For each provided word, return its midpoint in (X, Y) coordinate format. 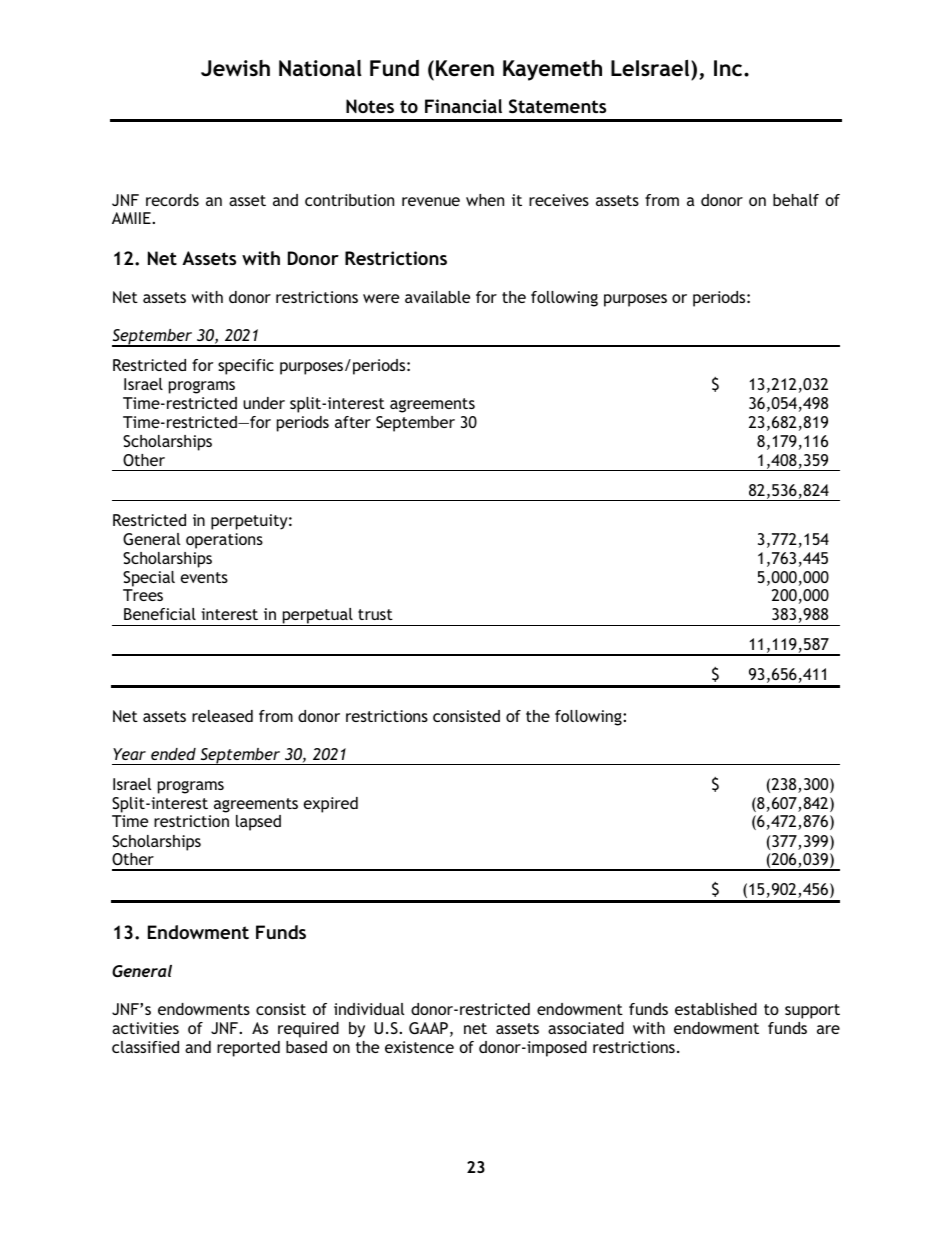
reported (248, 1049)
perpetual (317, 617)
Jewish (235, 68)
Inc (729, 68)
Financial (463, 106)
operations (224, 541)
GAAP (428, 1028)
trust (375, 614)
